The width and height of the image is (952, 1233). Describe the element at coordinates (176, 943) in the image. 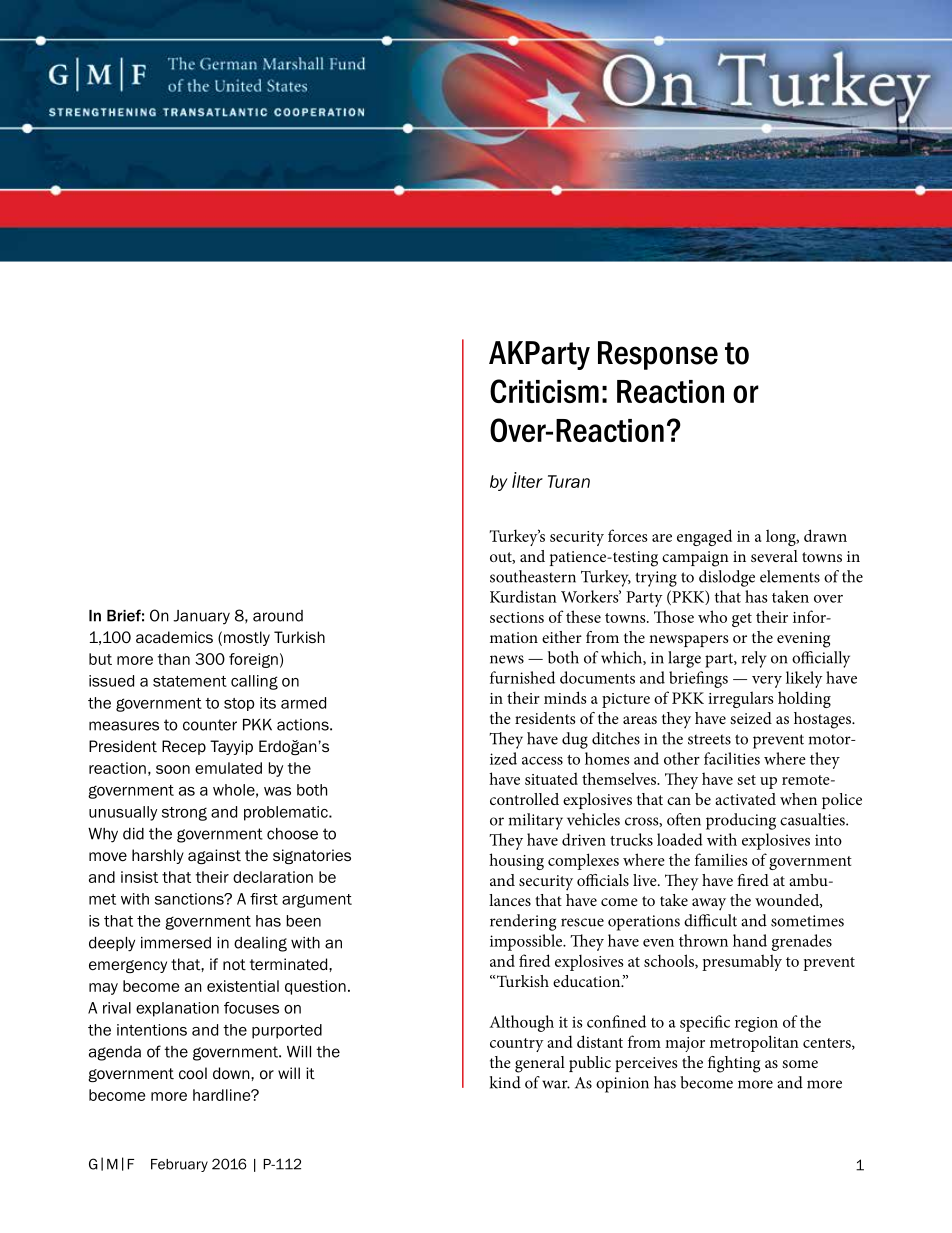

I see `immersed` at that location.
